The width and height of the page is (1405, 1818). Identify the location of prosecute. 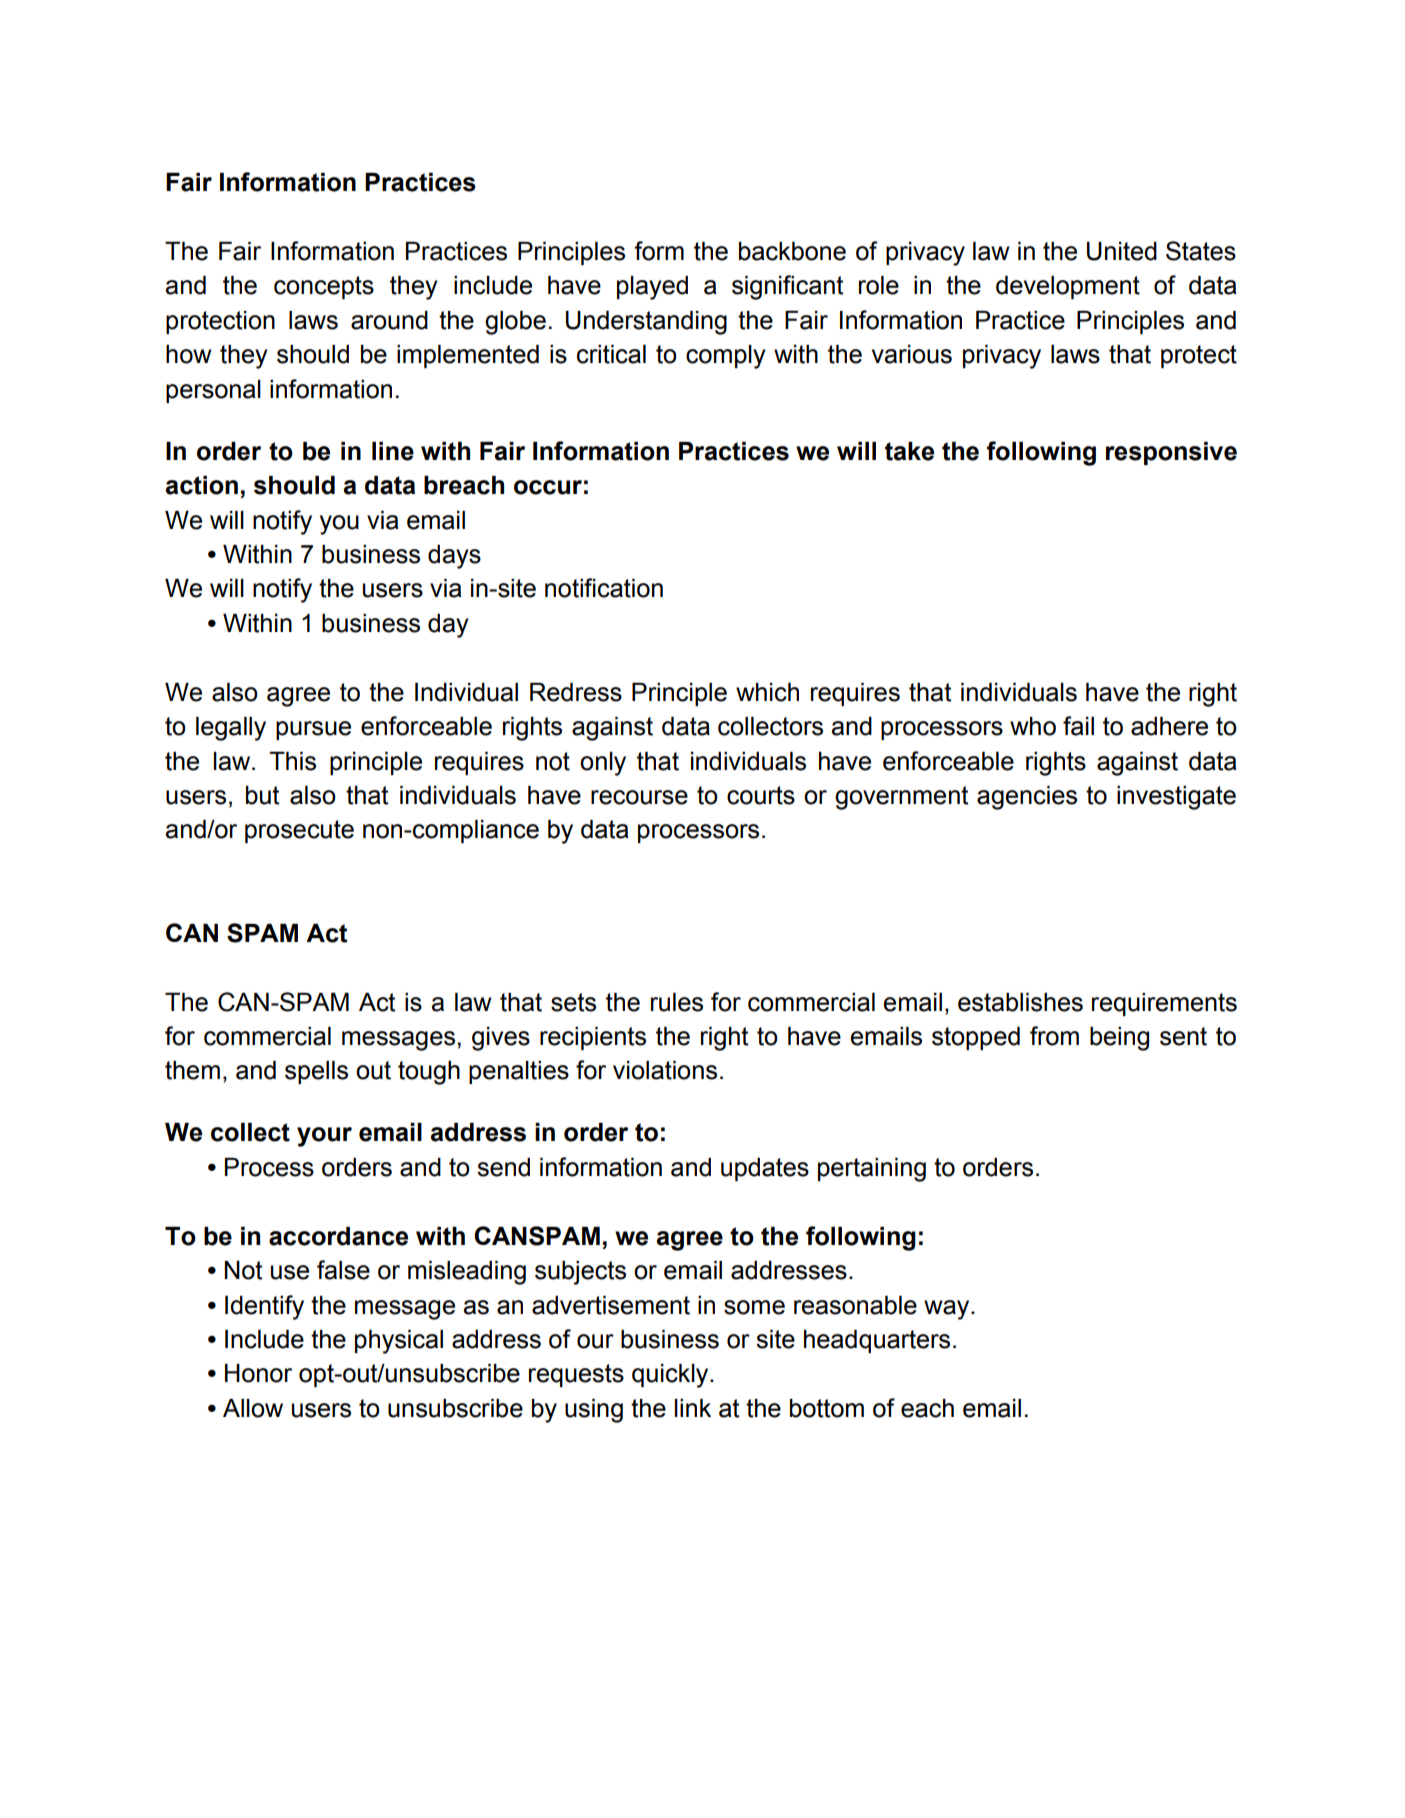
(299, 831).
